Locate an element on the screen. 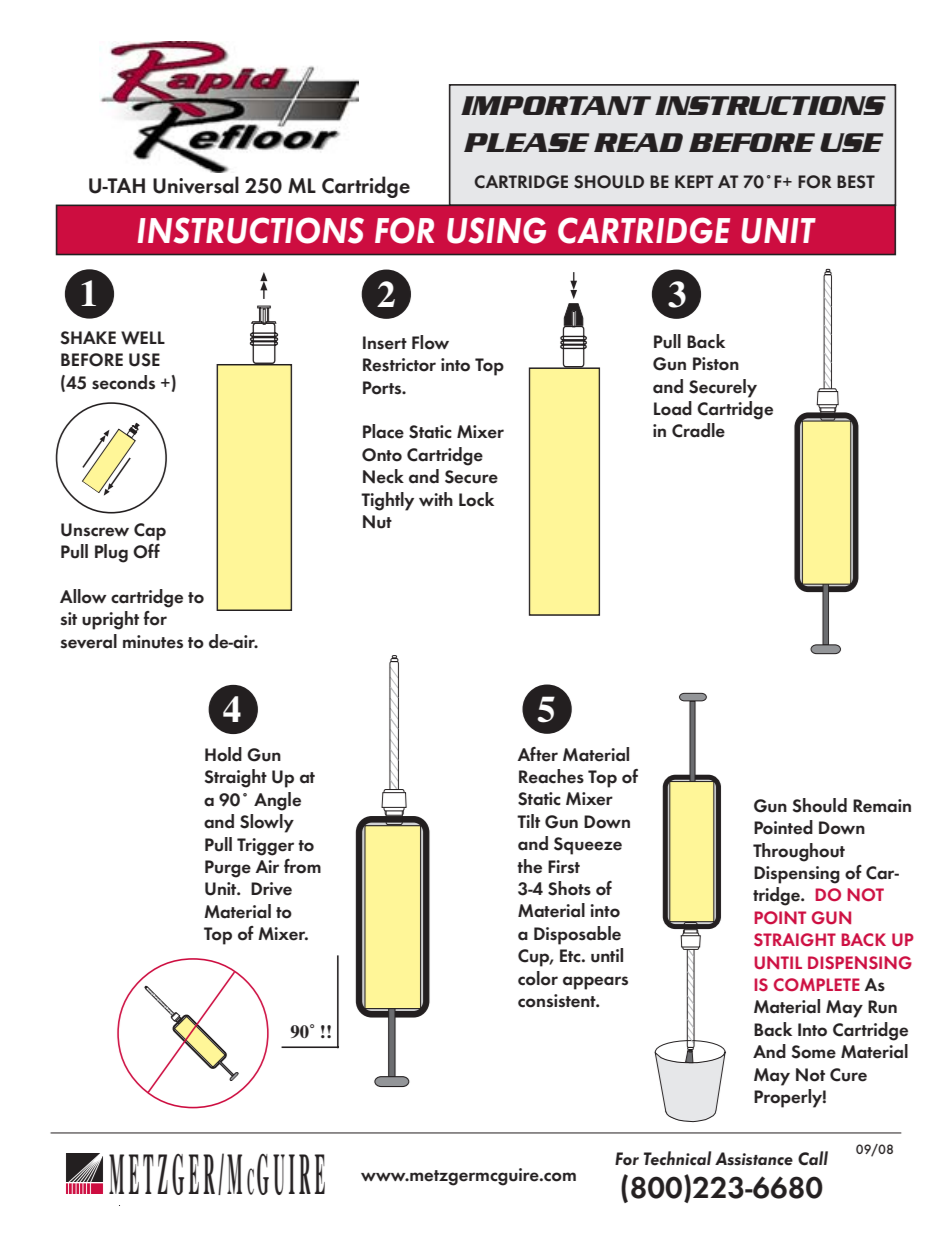 The height and width of the screenshot is (1233, 952). Tilt is located at coordinates (528, 821).
